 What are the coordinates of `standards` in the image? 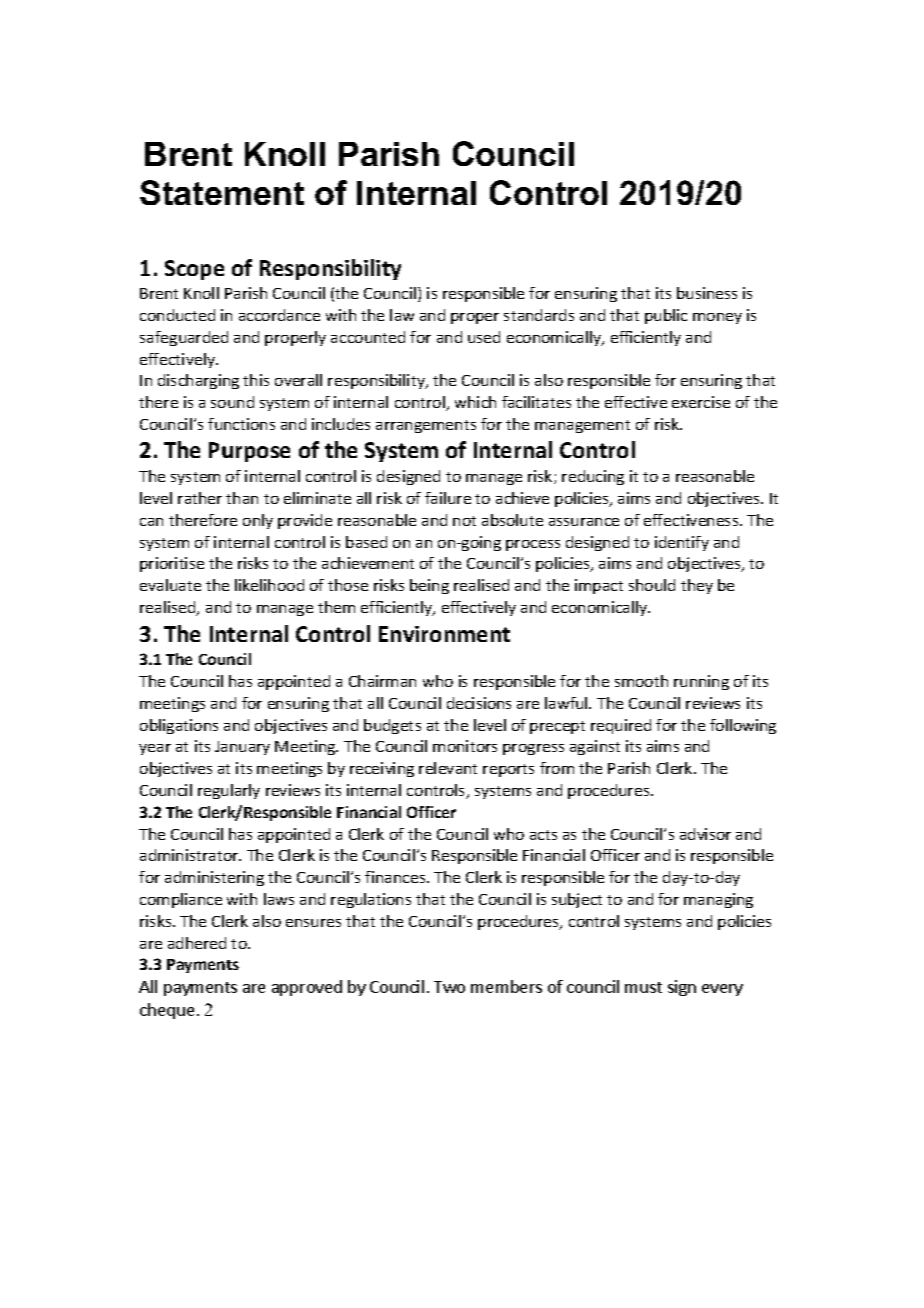 It's located at (539, 315).
